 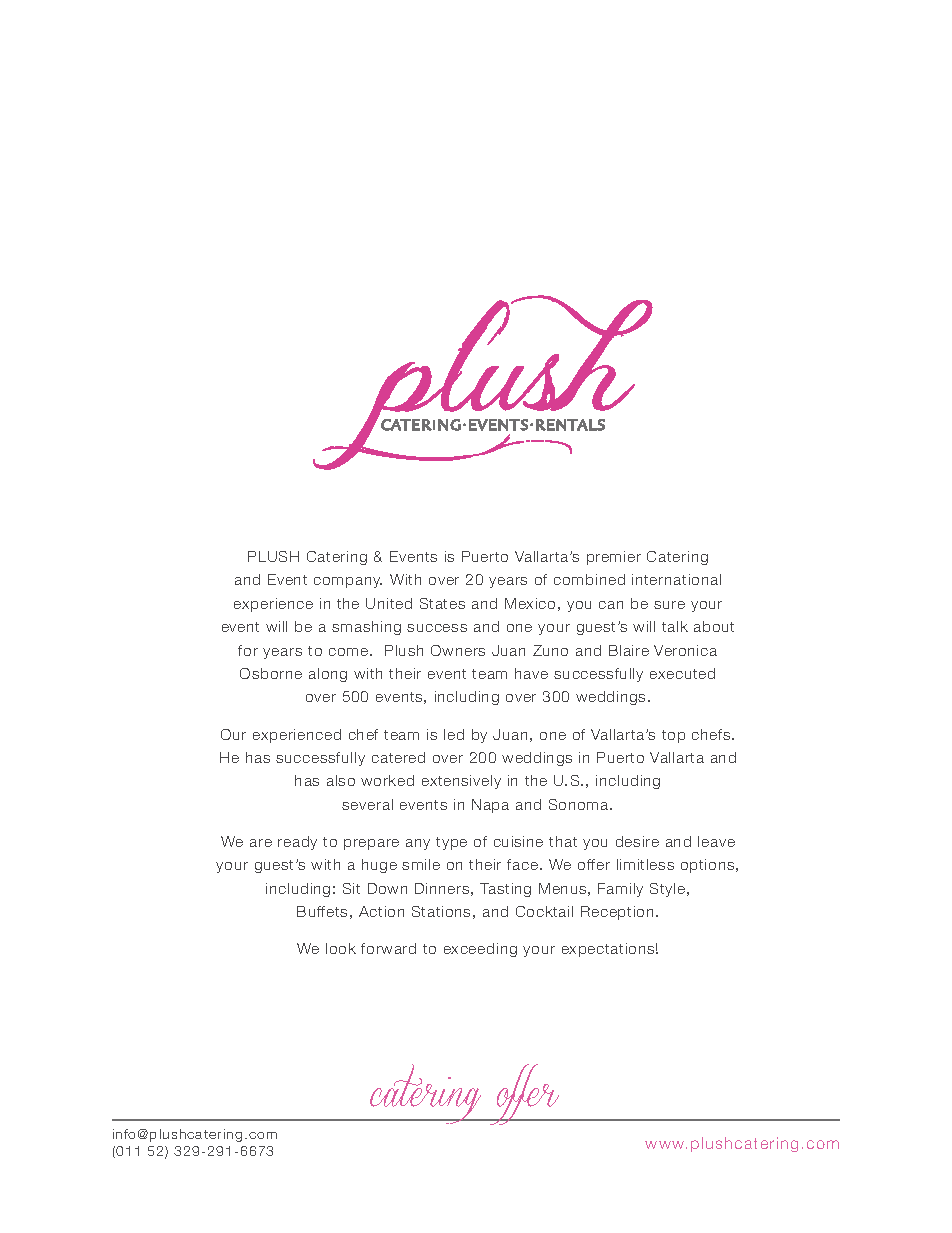 I want to click on Reception, so click(x=617, y=913).
